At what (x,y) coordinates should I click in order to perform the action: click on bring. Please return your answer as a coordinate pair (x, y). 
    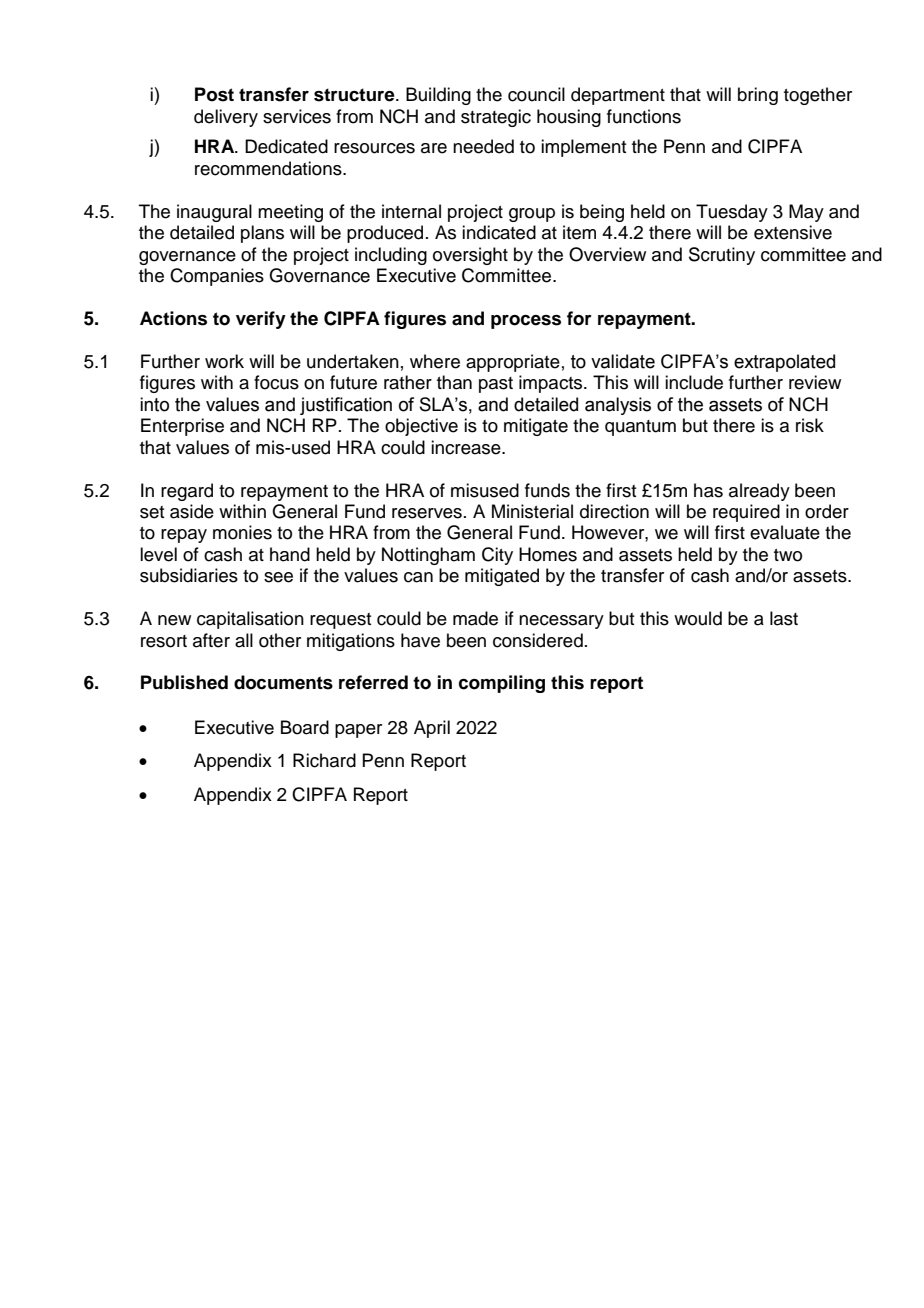
    Looking at the image, I should click on (758, 96).
